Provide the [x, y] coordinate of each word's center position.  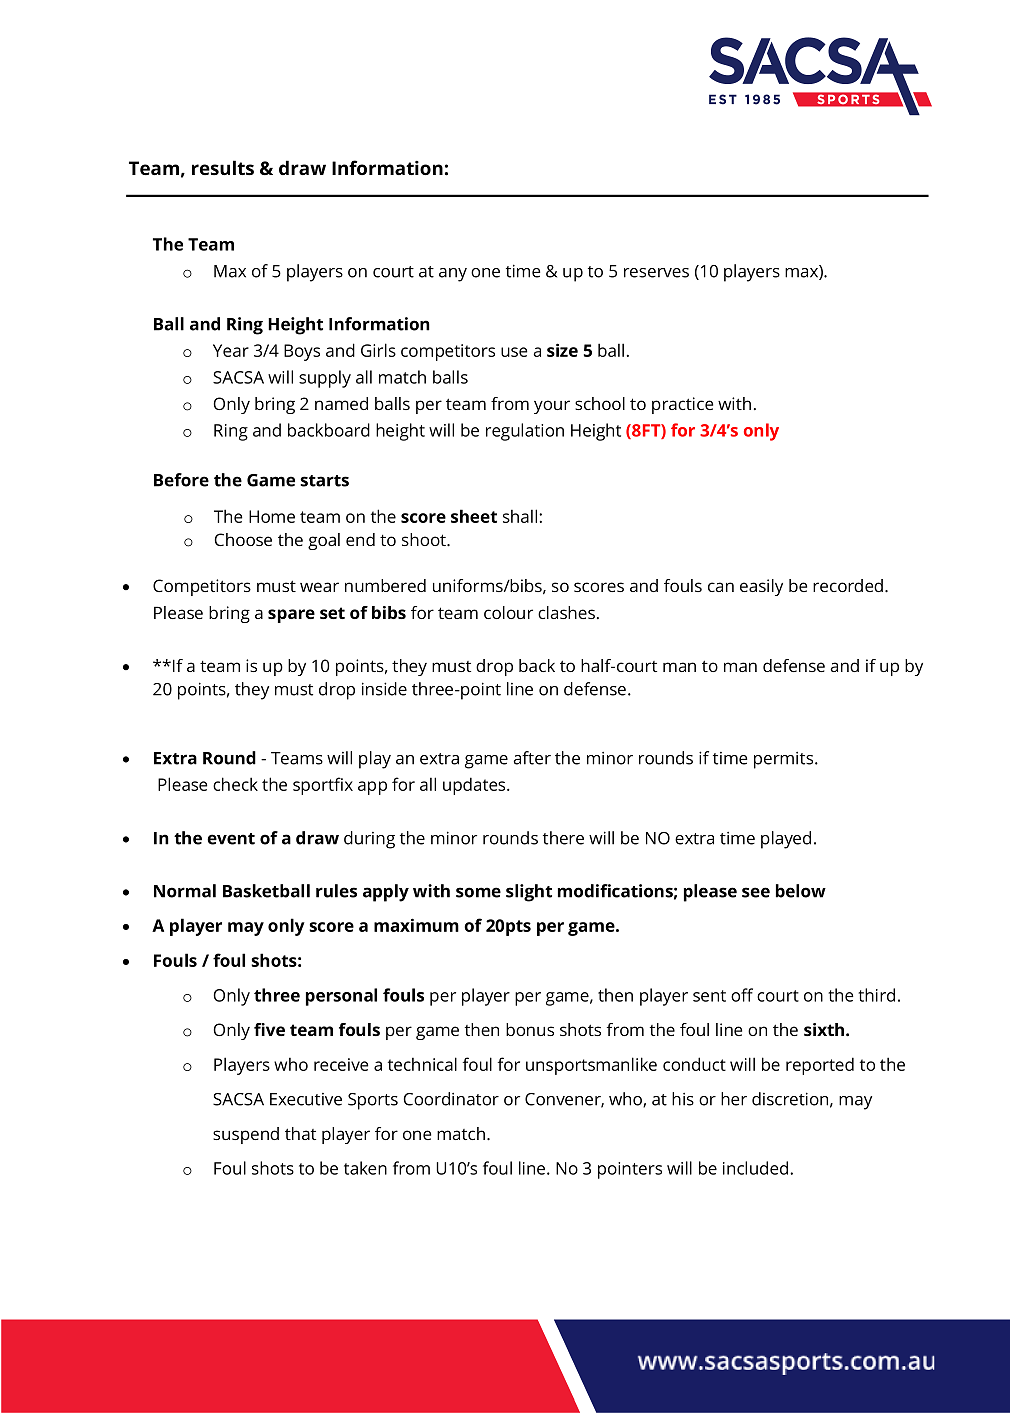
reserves [656, 273]
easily [761, 587]
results [223, 167]
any [453, 275]
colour [508, 612]
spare [291, 616]
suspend [246, 1135]
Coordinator [451, 1099]
